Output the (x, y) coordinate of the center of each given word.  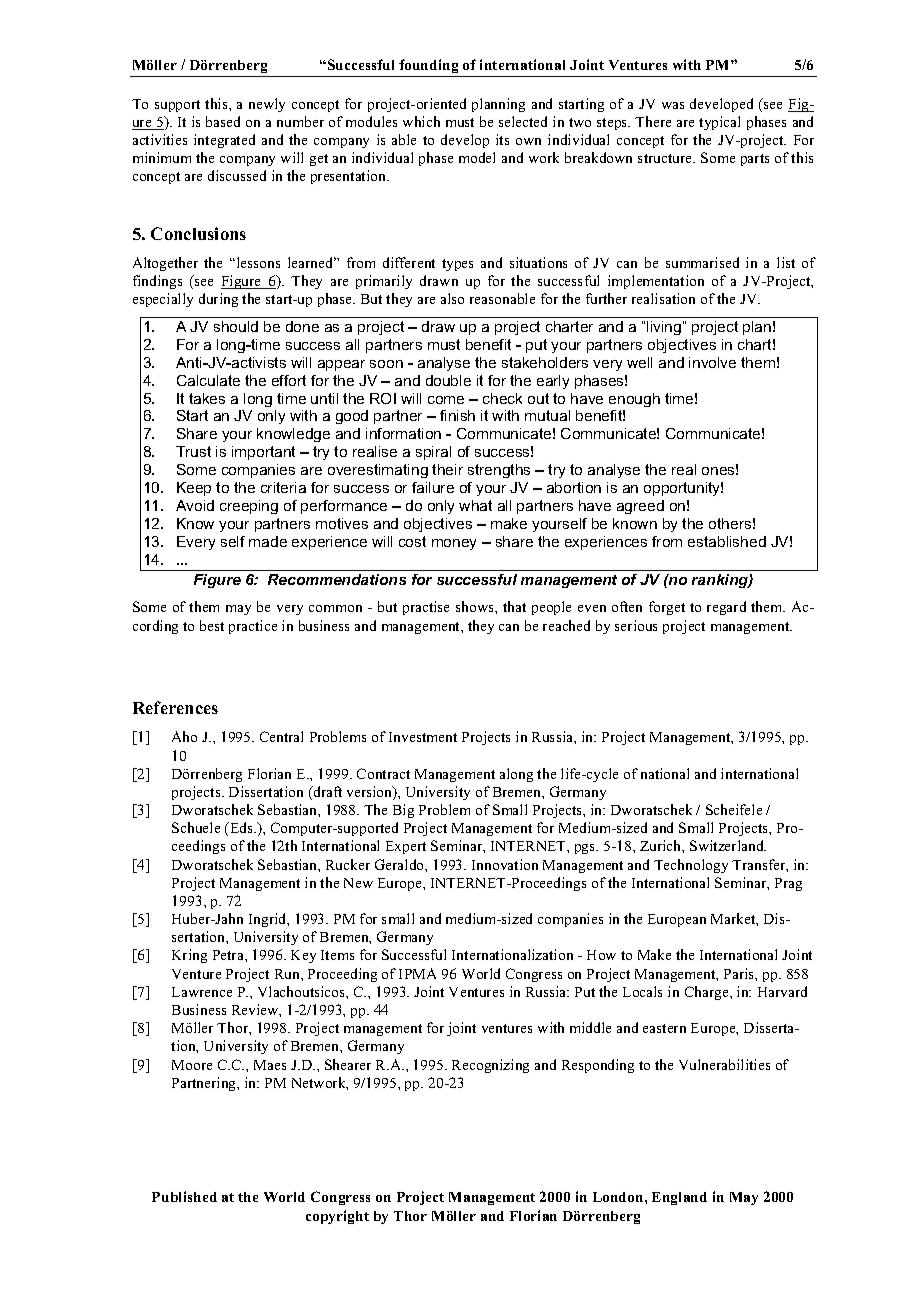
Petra (229, 955)
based (223, 121)
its (502, 139)
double (448, 380)
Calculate (208, 380)
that (514, 606)
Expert (406, 847)
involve (712, 362)
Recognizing (490, 1066)
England (679, 1198)
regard (726, 608)
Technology (691, 866)
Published (184, 1196)
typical (719, 123)
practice (253, 627)
